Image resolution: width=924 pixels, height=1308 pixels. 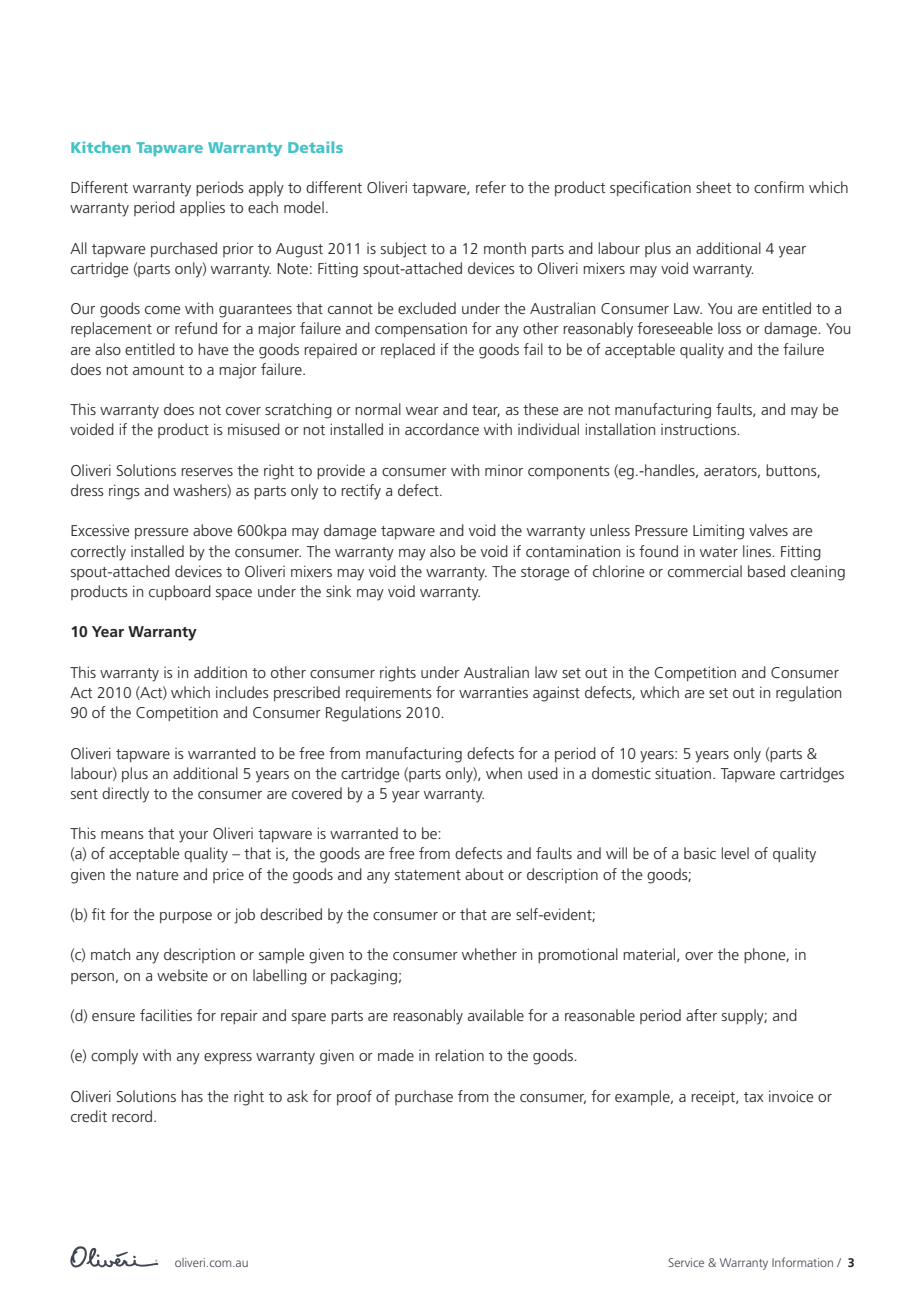 I want to click on applies, so click(x=202, y=208).
